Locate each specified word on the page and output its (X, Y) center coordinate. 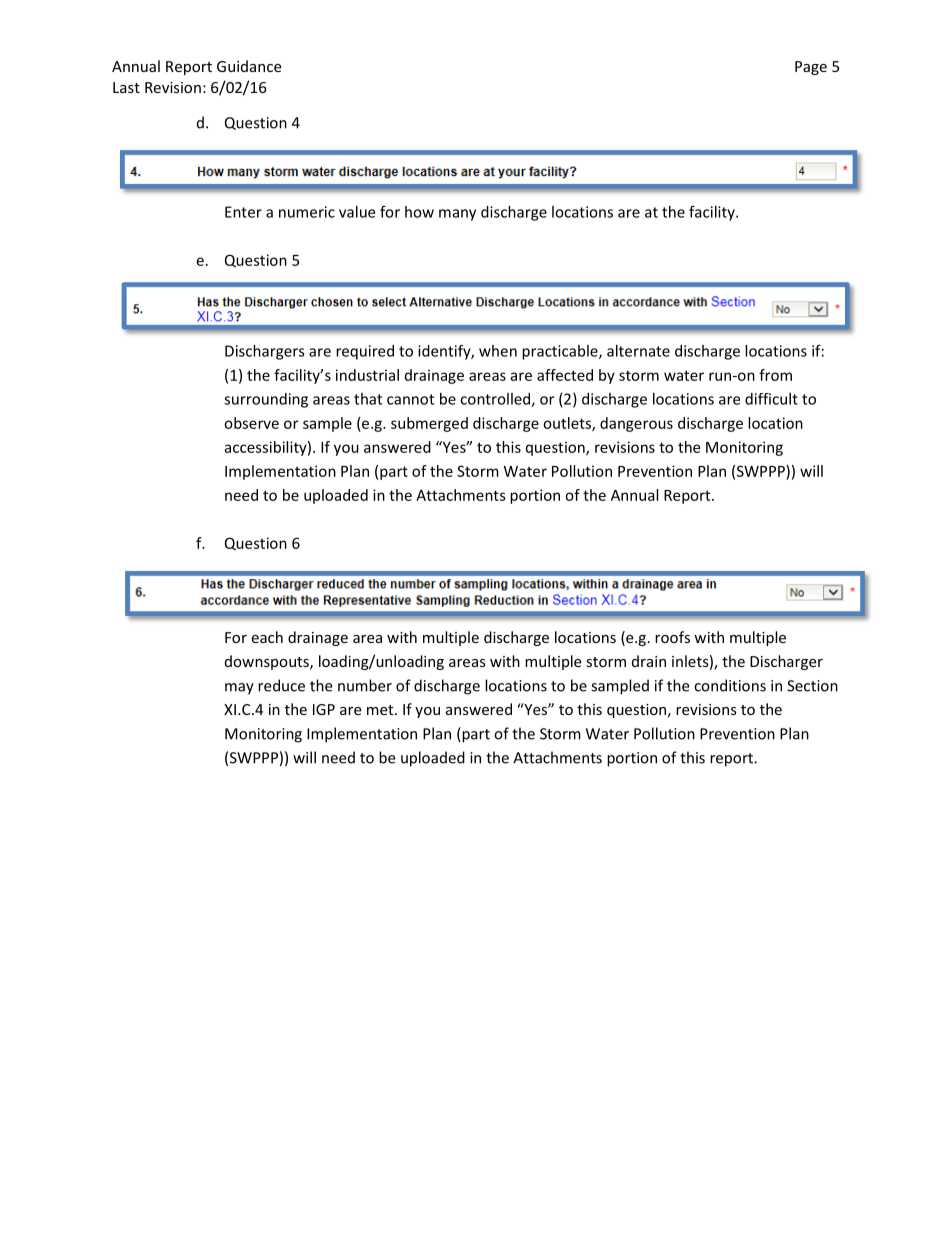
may (239, 689)
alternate (638, 351)
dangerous (636, 424)
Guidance (249, 66)
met (381, 710)
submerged (429, 424)
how (419, 212)
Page (811, 68)
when (498, 351)
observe (251, 423)
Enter (243, 212)
